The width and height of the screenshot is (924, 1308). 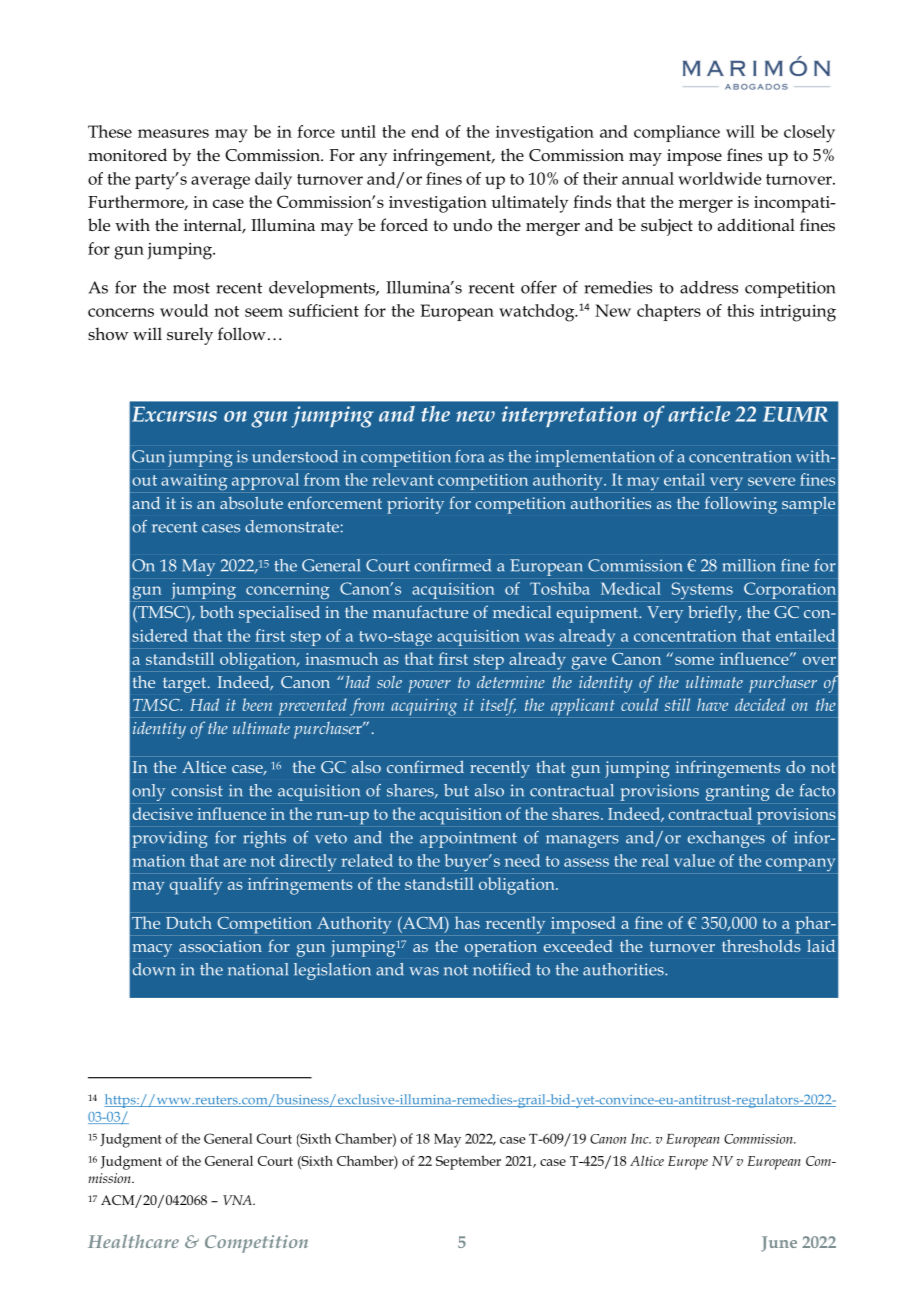 I want to click on fora, so click(x=469, y=456).
